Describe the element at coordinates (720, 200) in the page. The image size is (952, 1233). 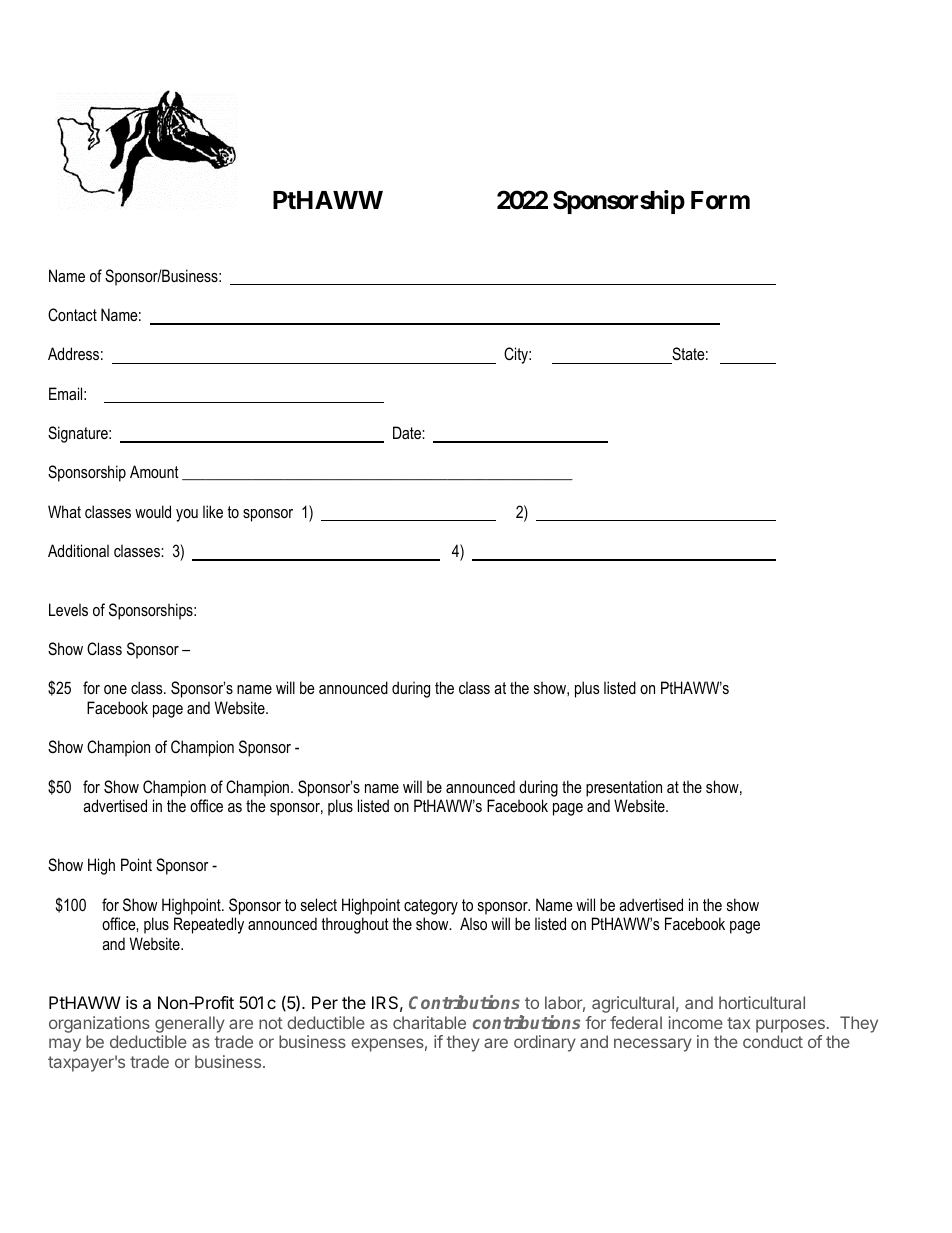
I see `Form` at that location.
